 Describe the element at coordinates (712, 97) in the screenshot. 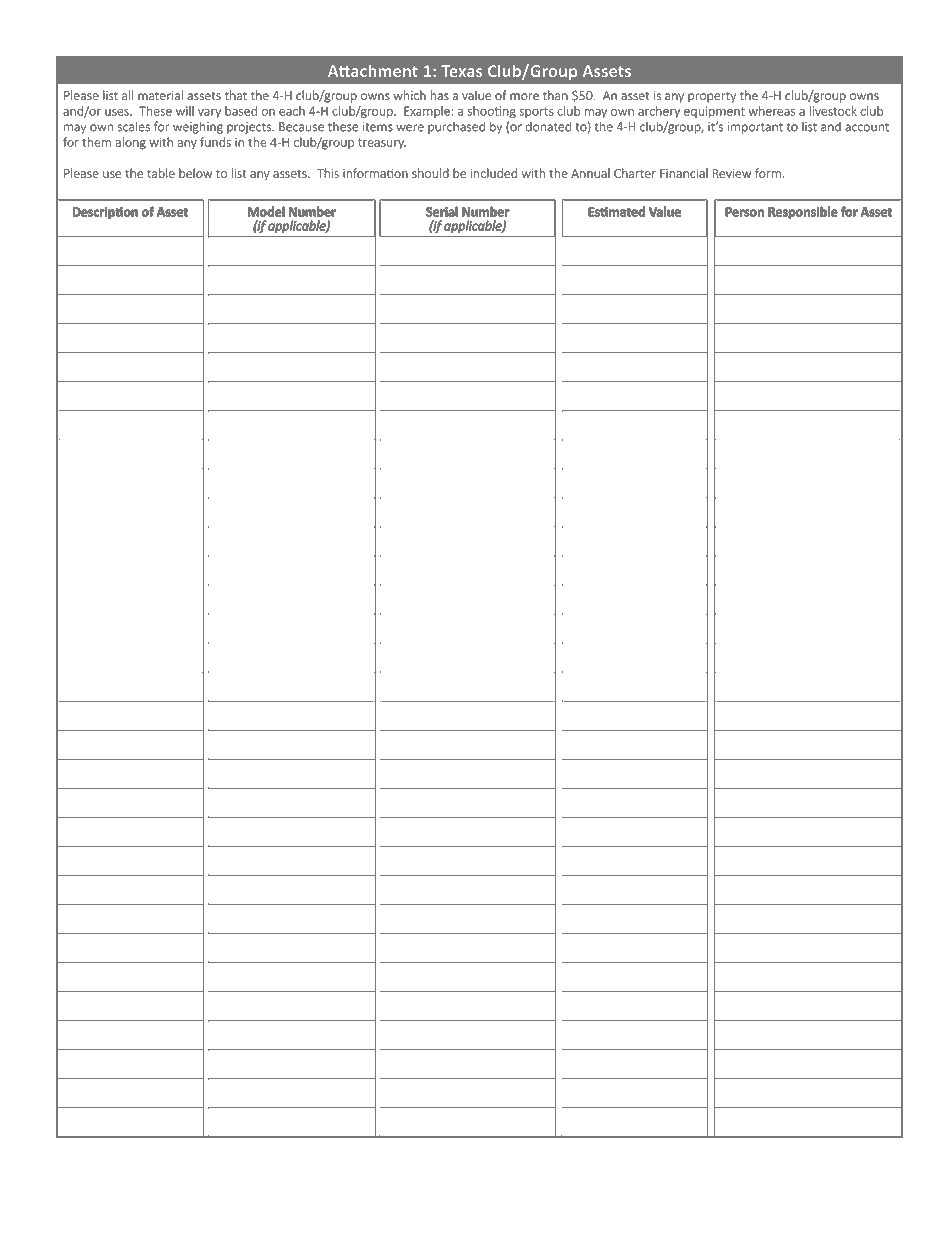

I see `property` at that location.
